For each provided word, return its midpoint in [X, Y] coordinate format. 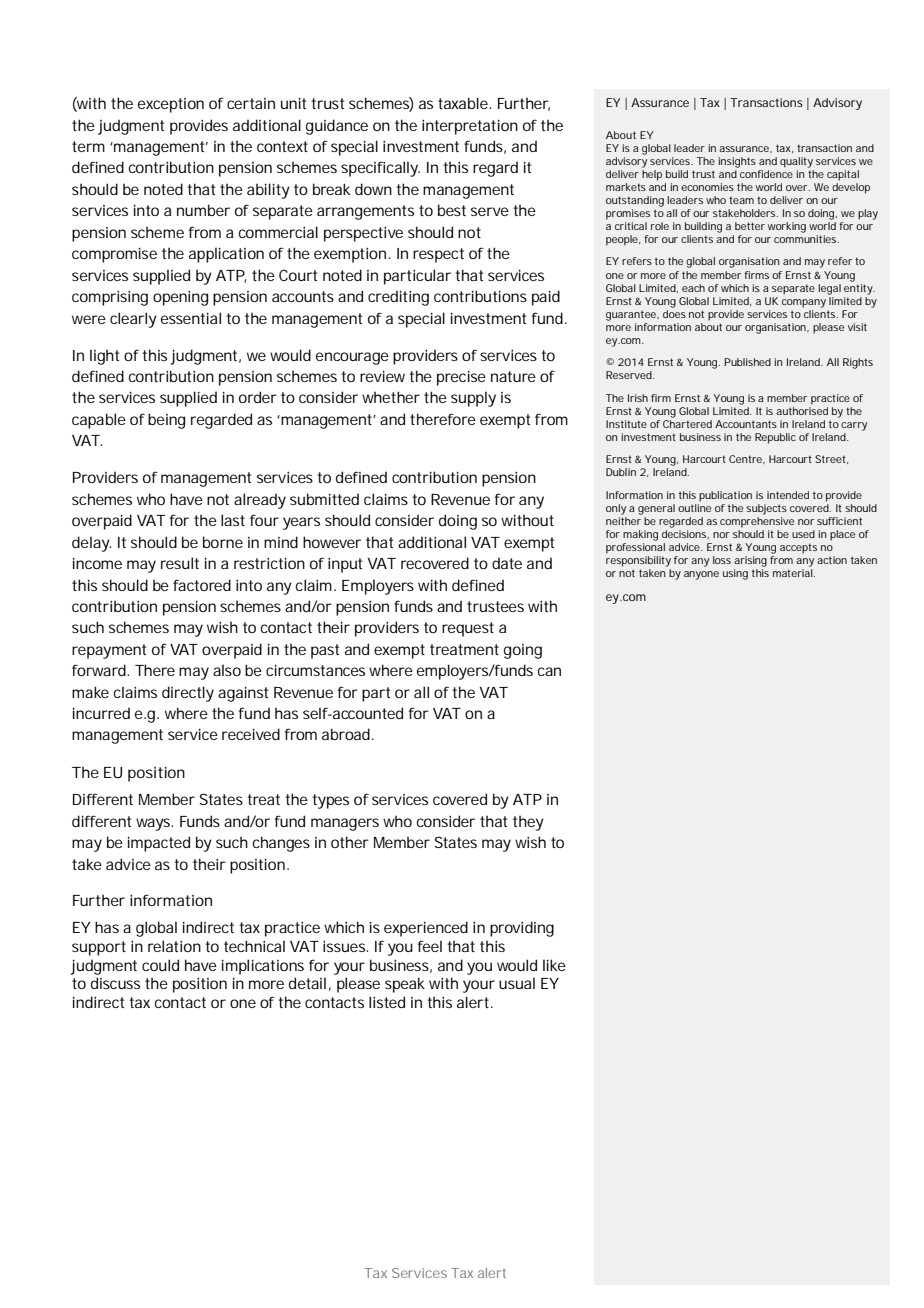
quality [796, 162]
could [160, 965]
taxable [463, 103]
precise [461, 378]
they [528, 823]
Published [748, 362]
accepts [798, 548]
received [251, 734]
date [507, 563]
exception [171, 105]
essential [191, 318]
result [180, 563]
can [549, 671]
